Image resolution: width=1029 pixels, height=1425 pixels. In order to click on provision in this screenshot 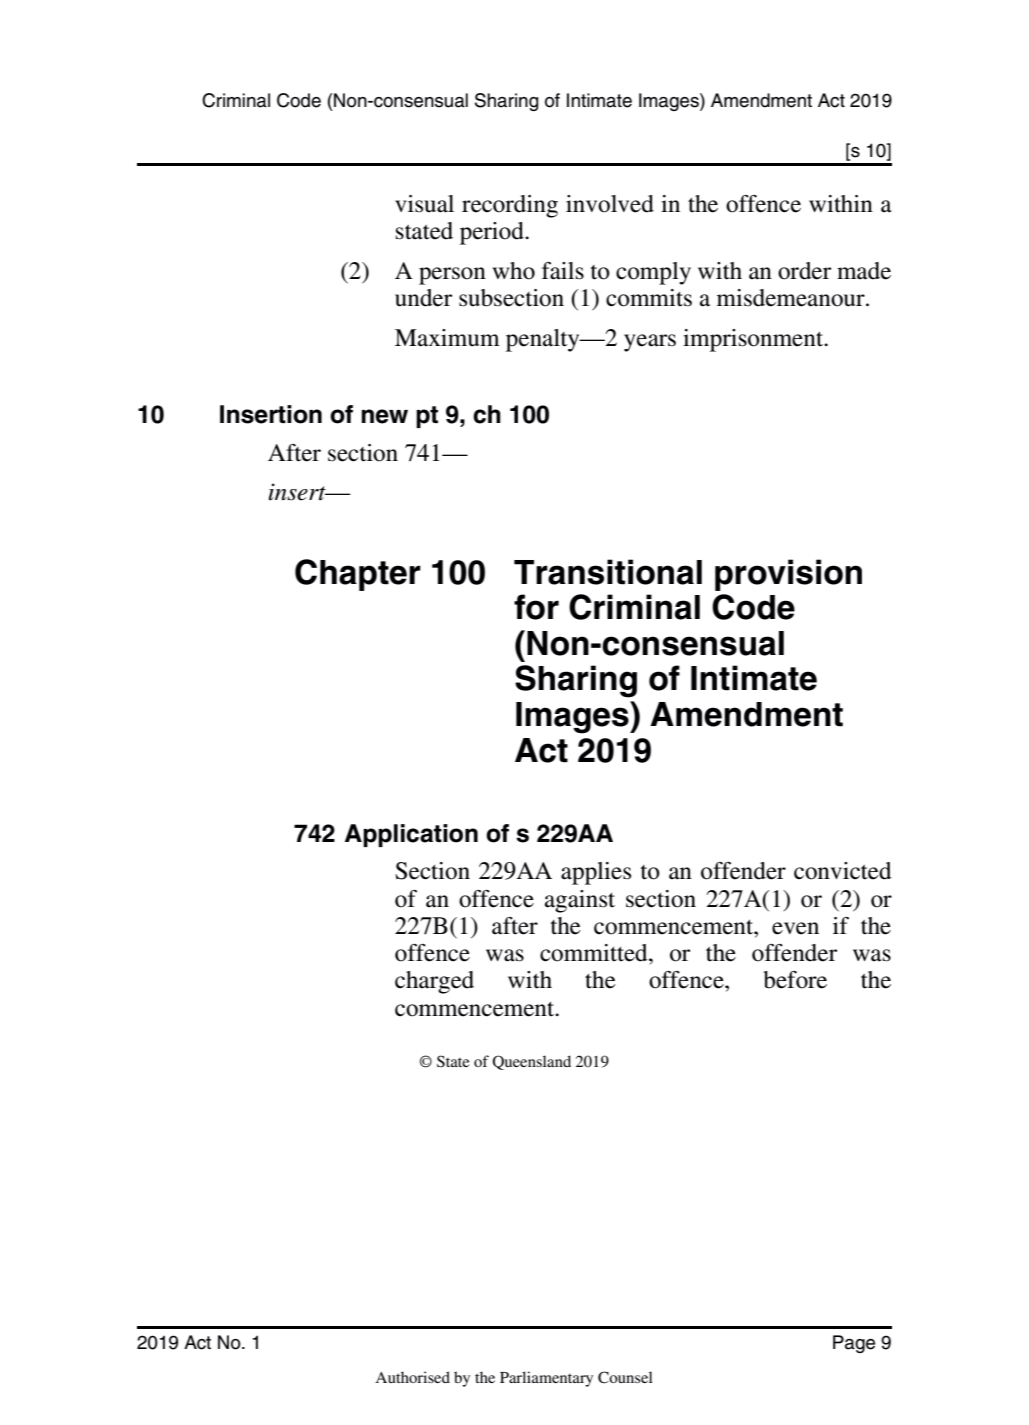, I will do `click(788, 575)`.
